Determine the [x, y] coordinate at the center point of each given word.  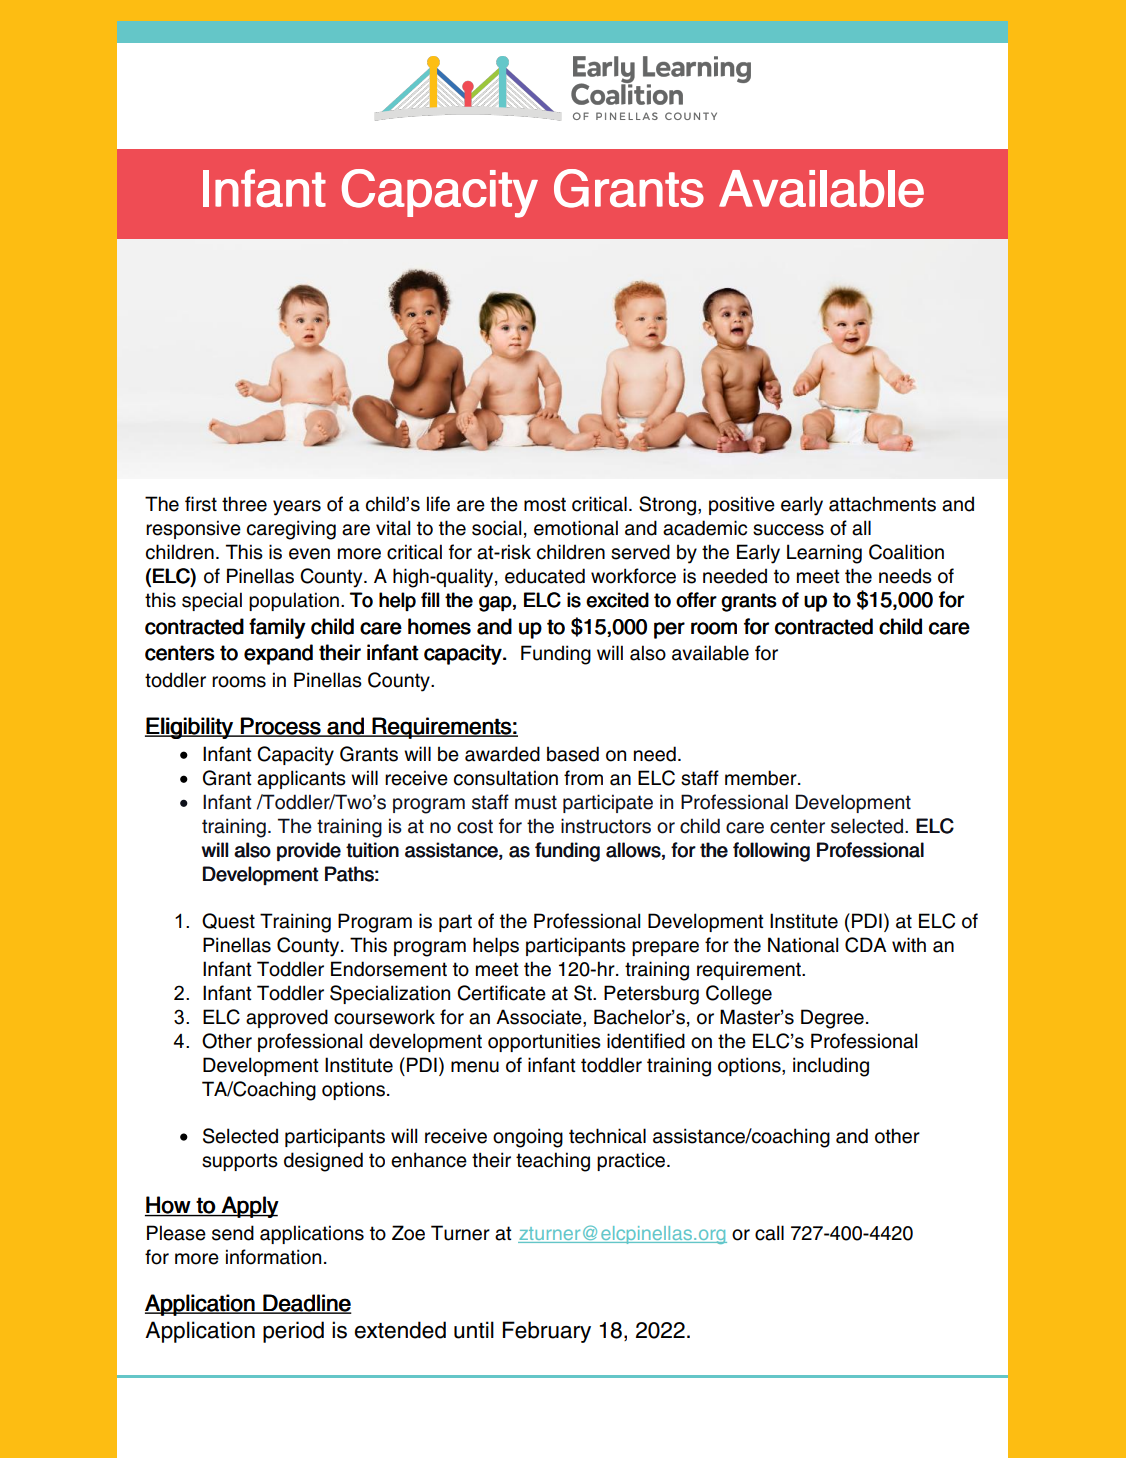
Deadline [306, 1304]
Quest [228, 921]
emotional [576, 528]
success [788, 530]
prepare [665, 948]
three [244, 504]
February [547, 1332]
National [803, 945]
